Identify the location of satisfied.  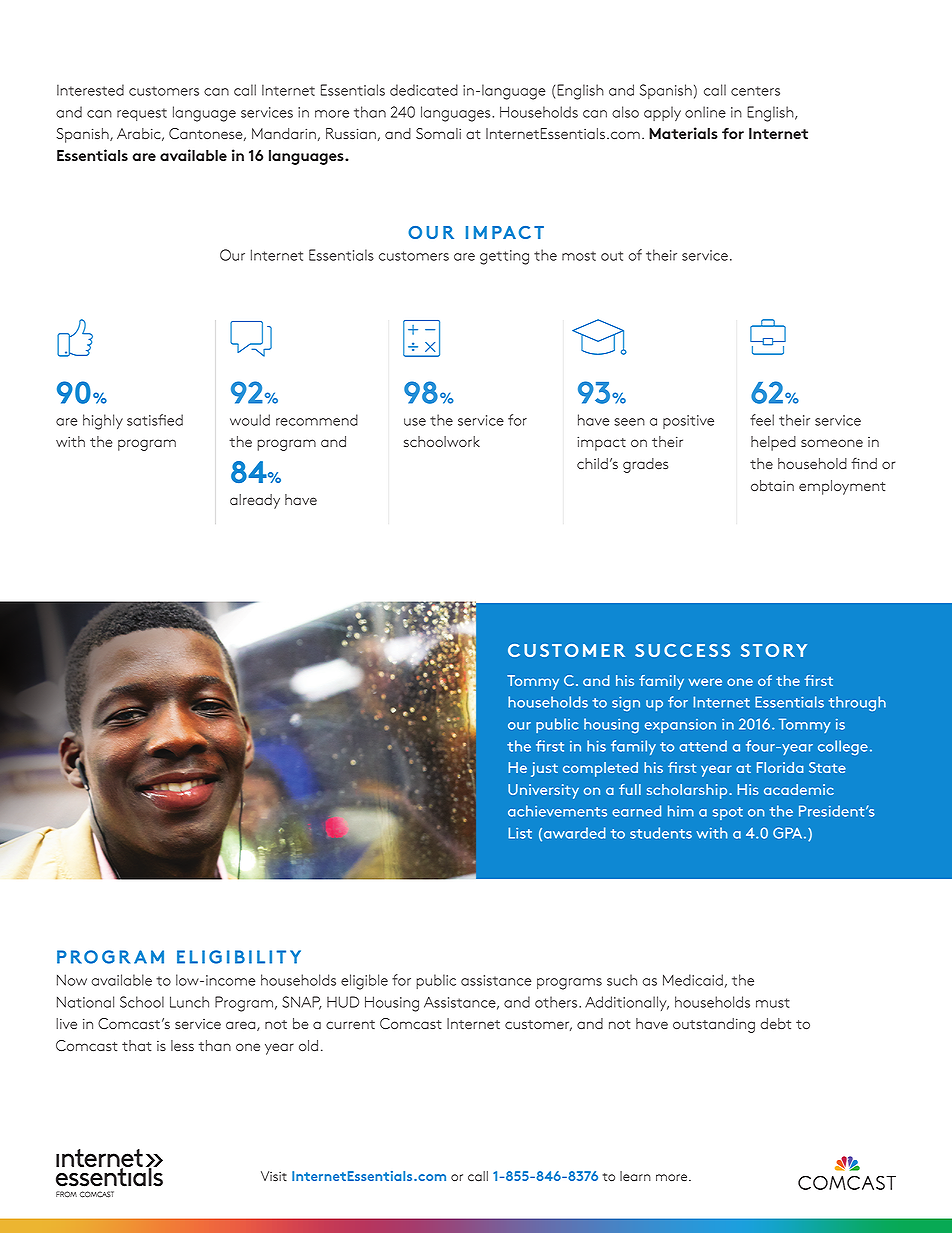
(155, 420).
